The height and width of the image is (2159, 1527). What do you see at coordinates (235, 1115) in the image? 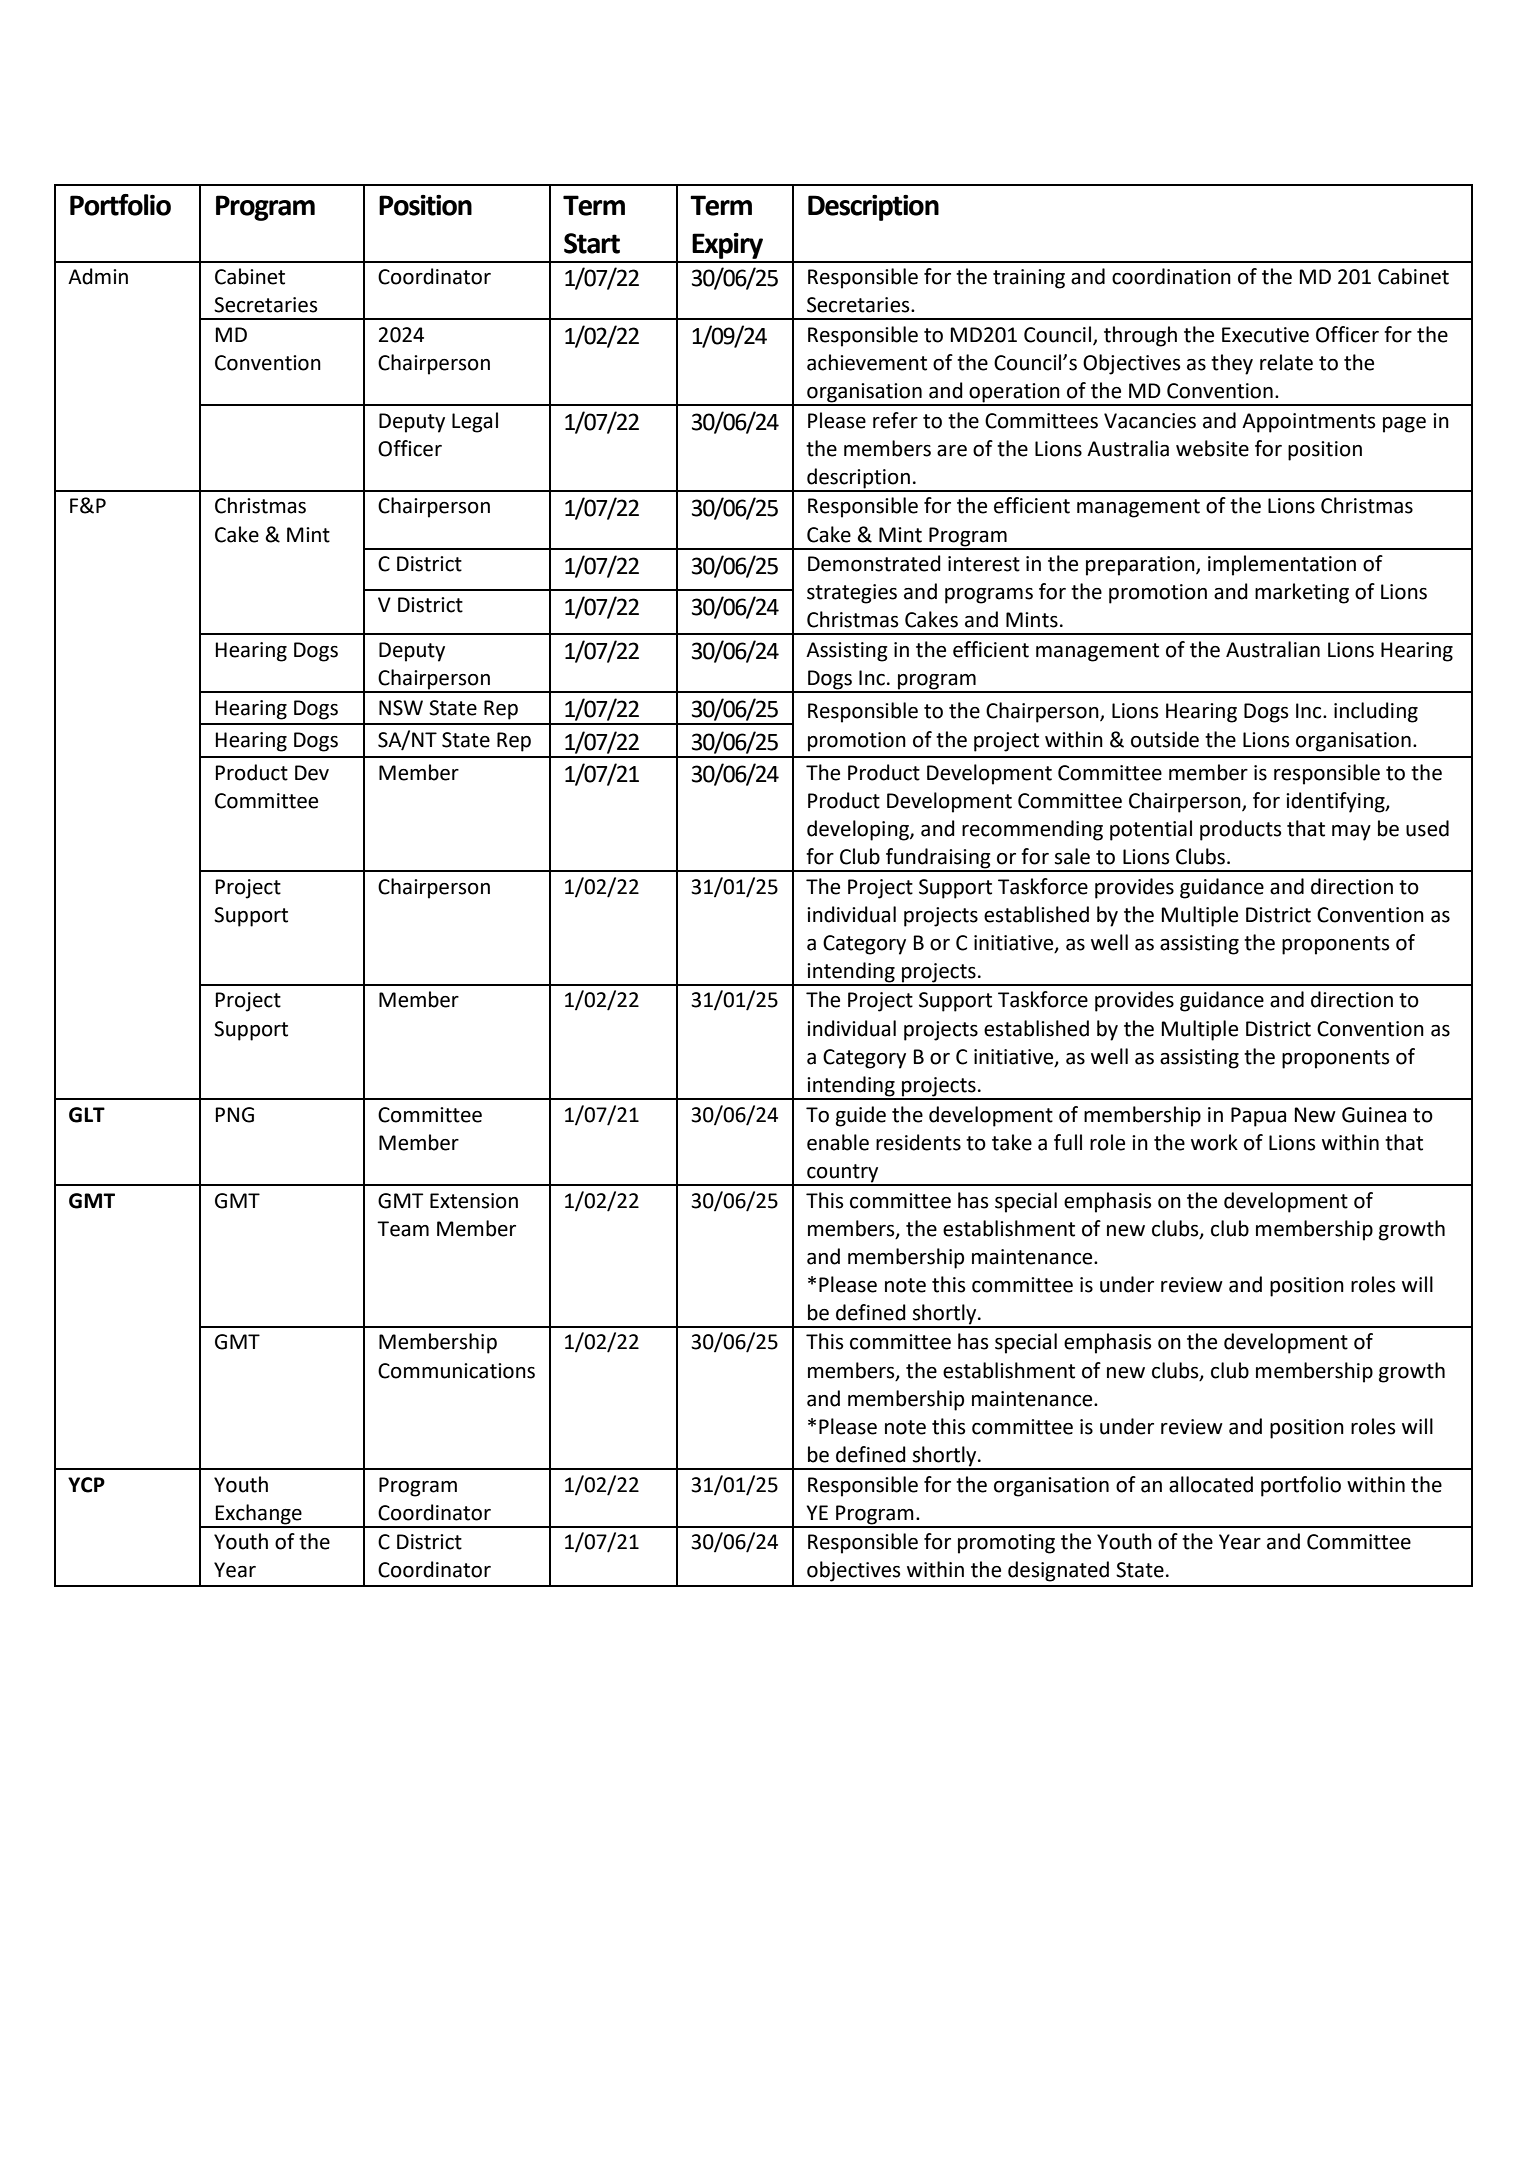
I see `PNG` at bounding box center [235, 1115].
